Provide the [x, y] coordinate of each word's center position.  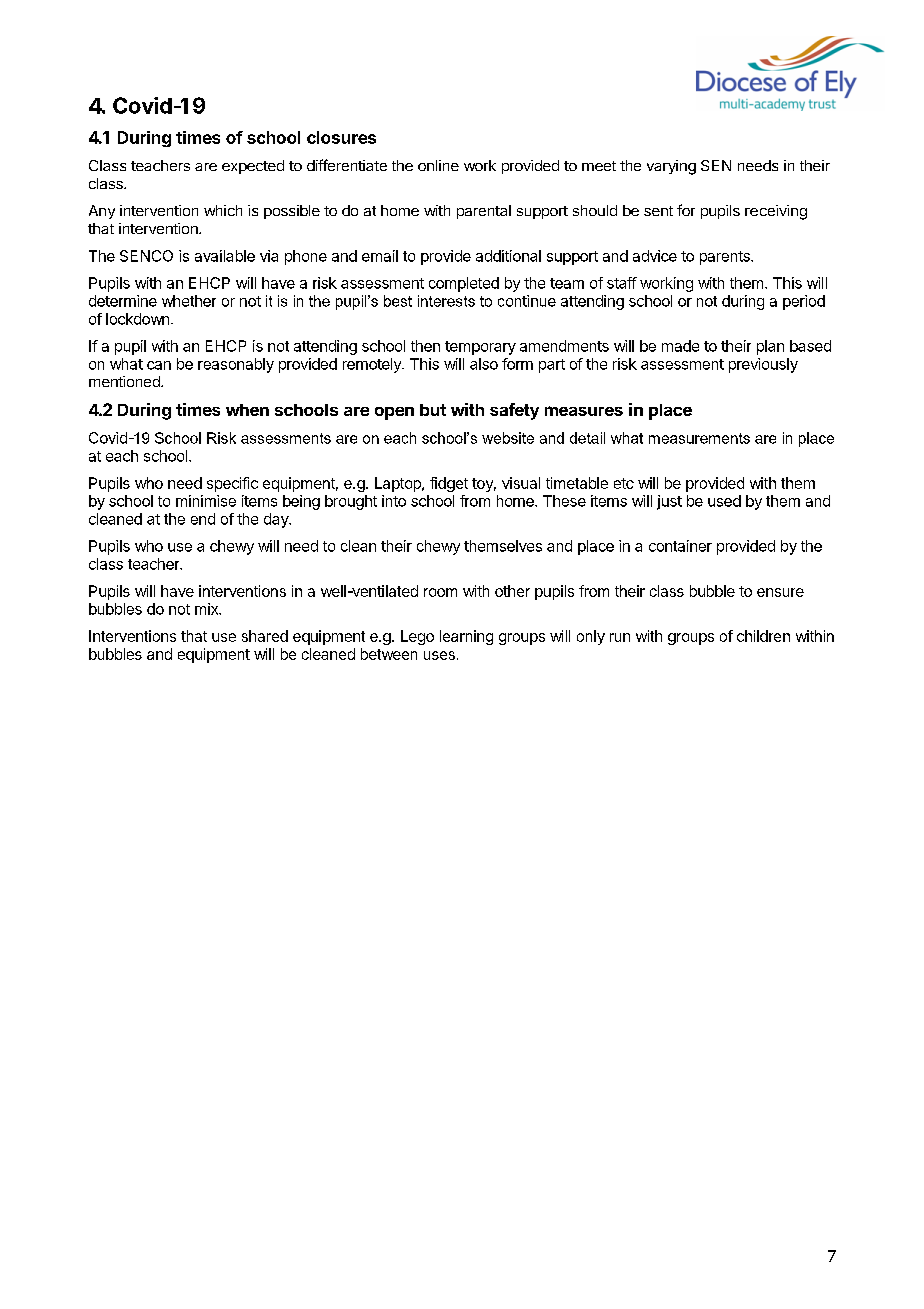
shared [265, 636]
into [394, 501]
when [247, 410]
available [225, 256]
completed [464, 284]
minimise [206, 501]
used [724, 501]
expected [253, 167]
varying [671, 167]
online [438, 165]
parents [726, 258]
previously [763, 365]
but [433, 410]
